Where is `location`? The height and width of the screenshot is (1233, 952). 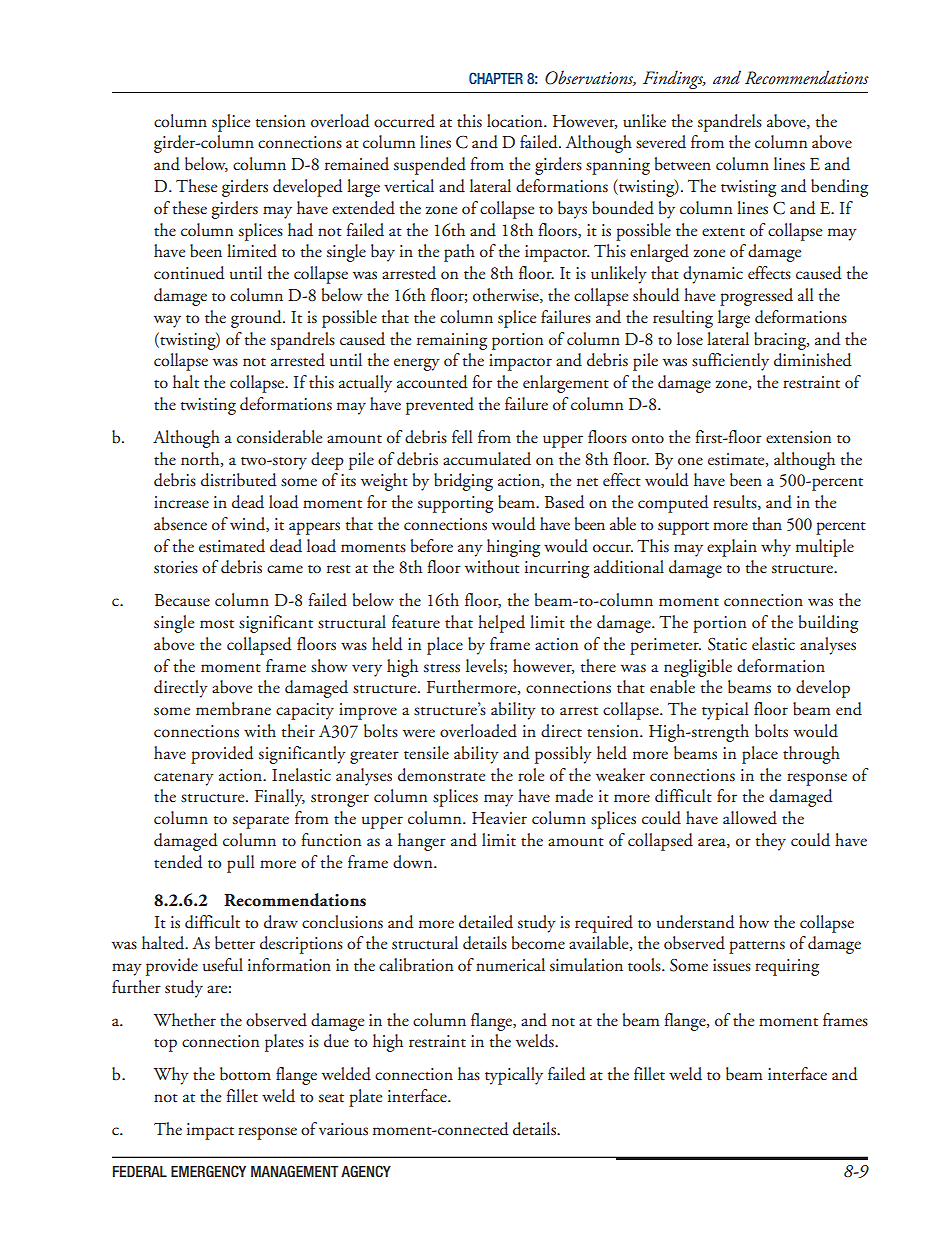 location is located at coordinates (516, 121).
